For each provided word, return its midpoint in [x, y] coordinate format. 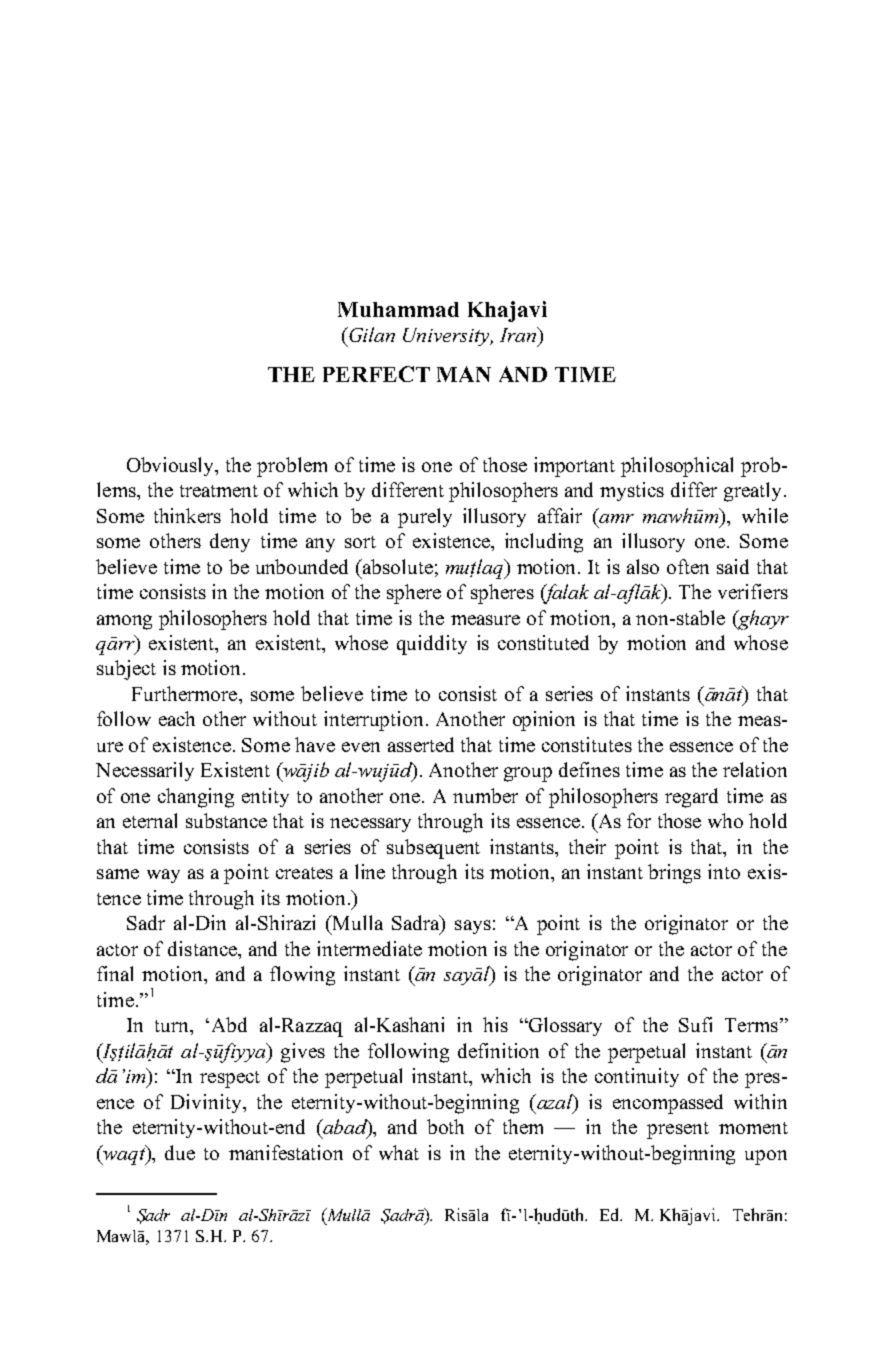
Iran [519, 334]
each [177, 718]
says [473, 927]
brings [674, 874]
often [688, 566]
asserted [421, 744]
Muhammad [398, 309]
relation [755, 769]
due [180, 1152]
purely [425, 518]
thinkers [187, 515]
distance [203, 948]
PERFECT [376, 374]
